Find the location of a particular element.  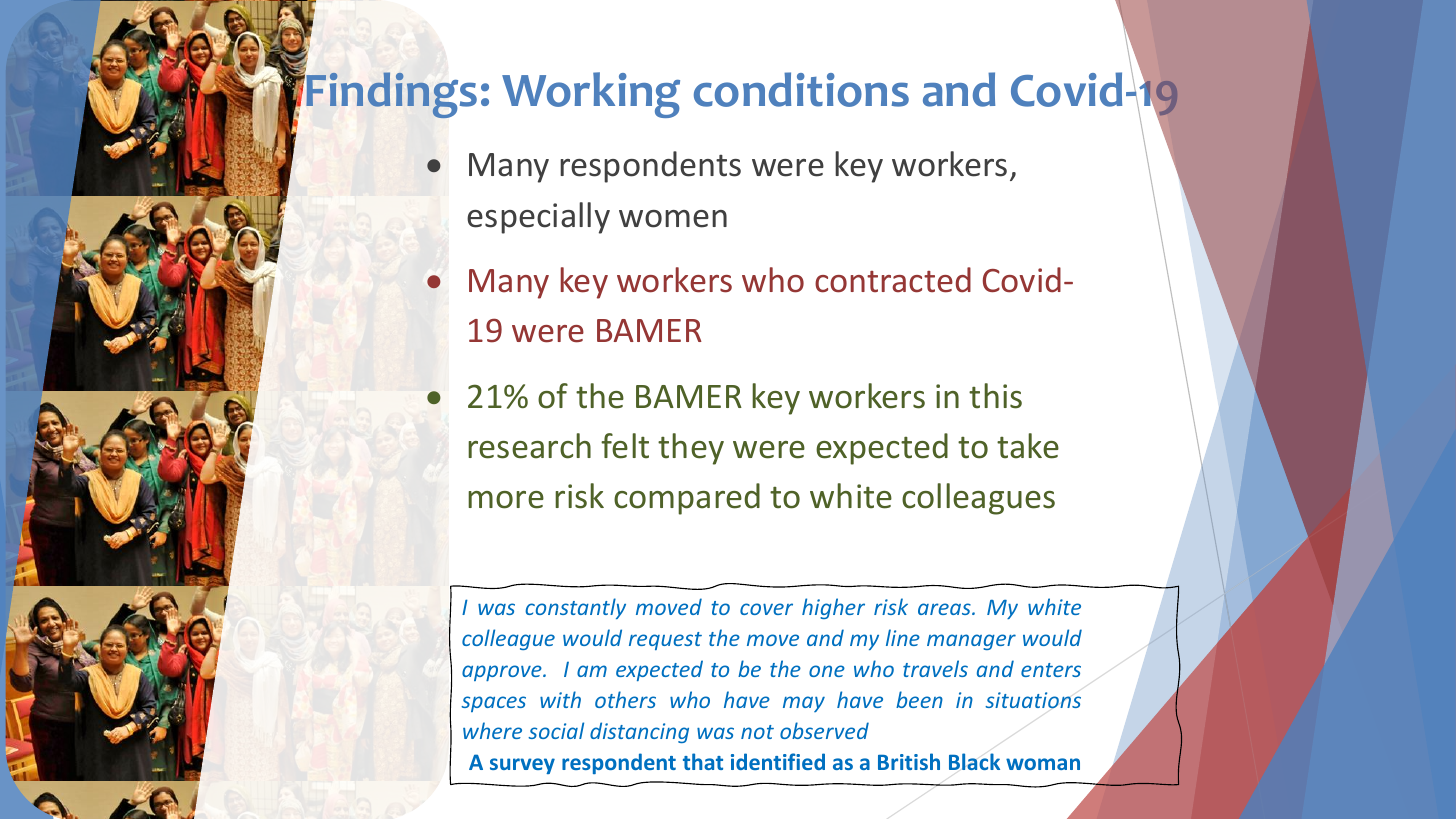

where is located at coordinates (492, 730).
